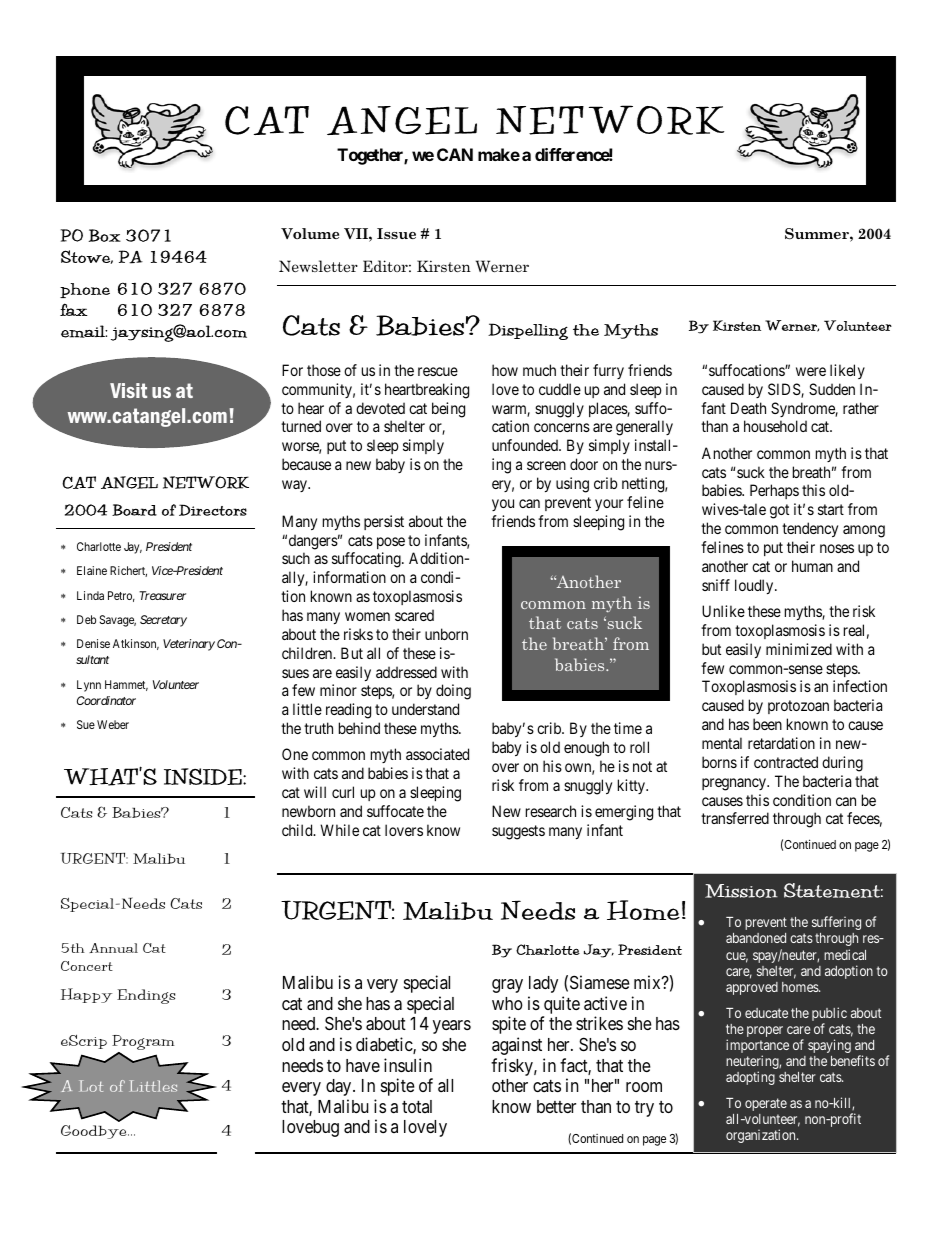  What do you see at coordinates (396, 233) in the document?
I see `Issue` at bounding box center [396, 233].
